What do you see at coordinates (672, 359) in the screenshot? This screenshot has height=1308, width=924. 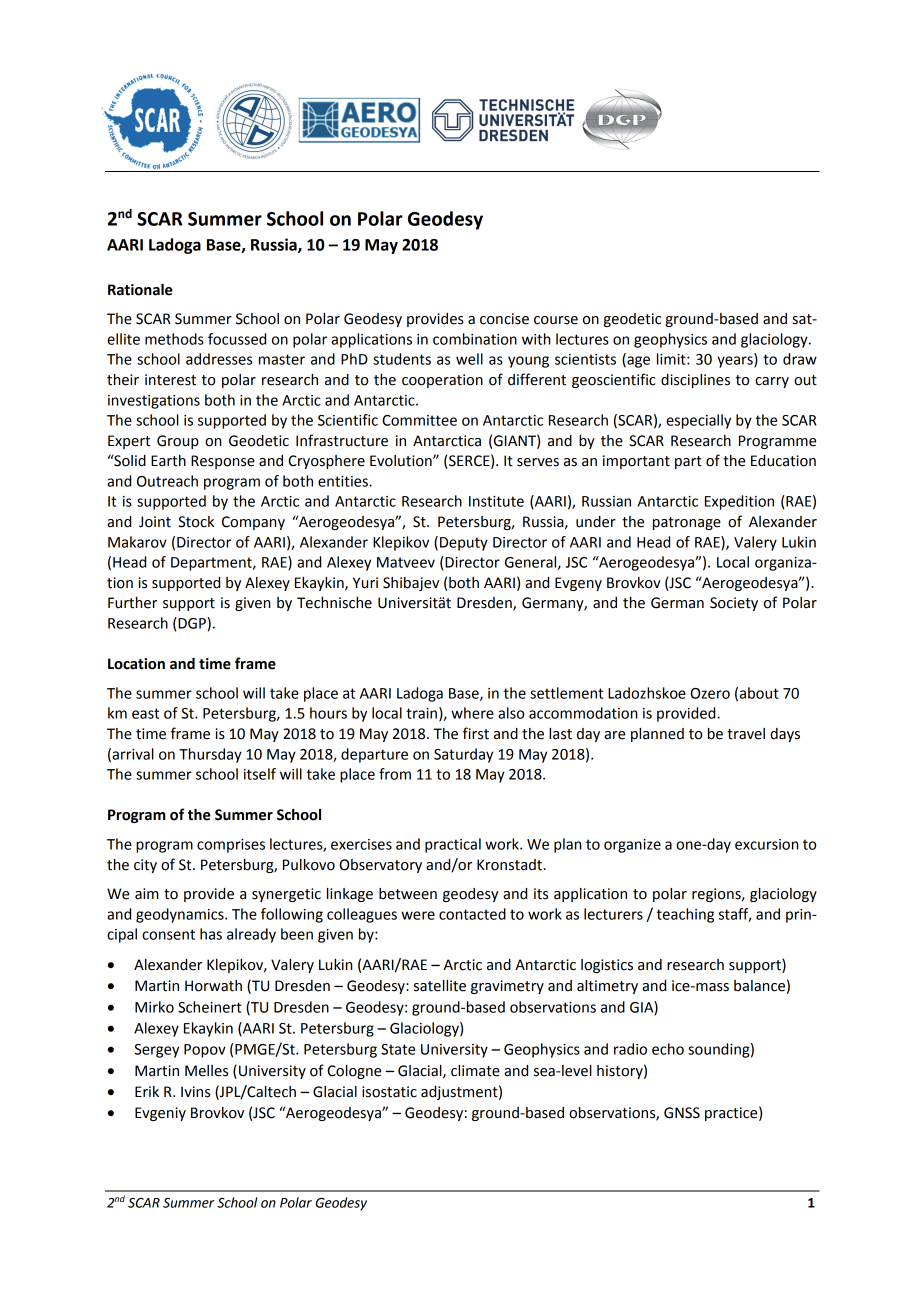 I see `limit` at bounding box center [672, 359].
